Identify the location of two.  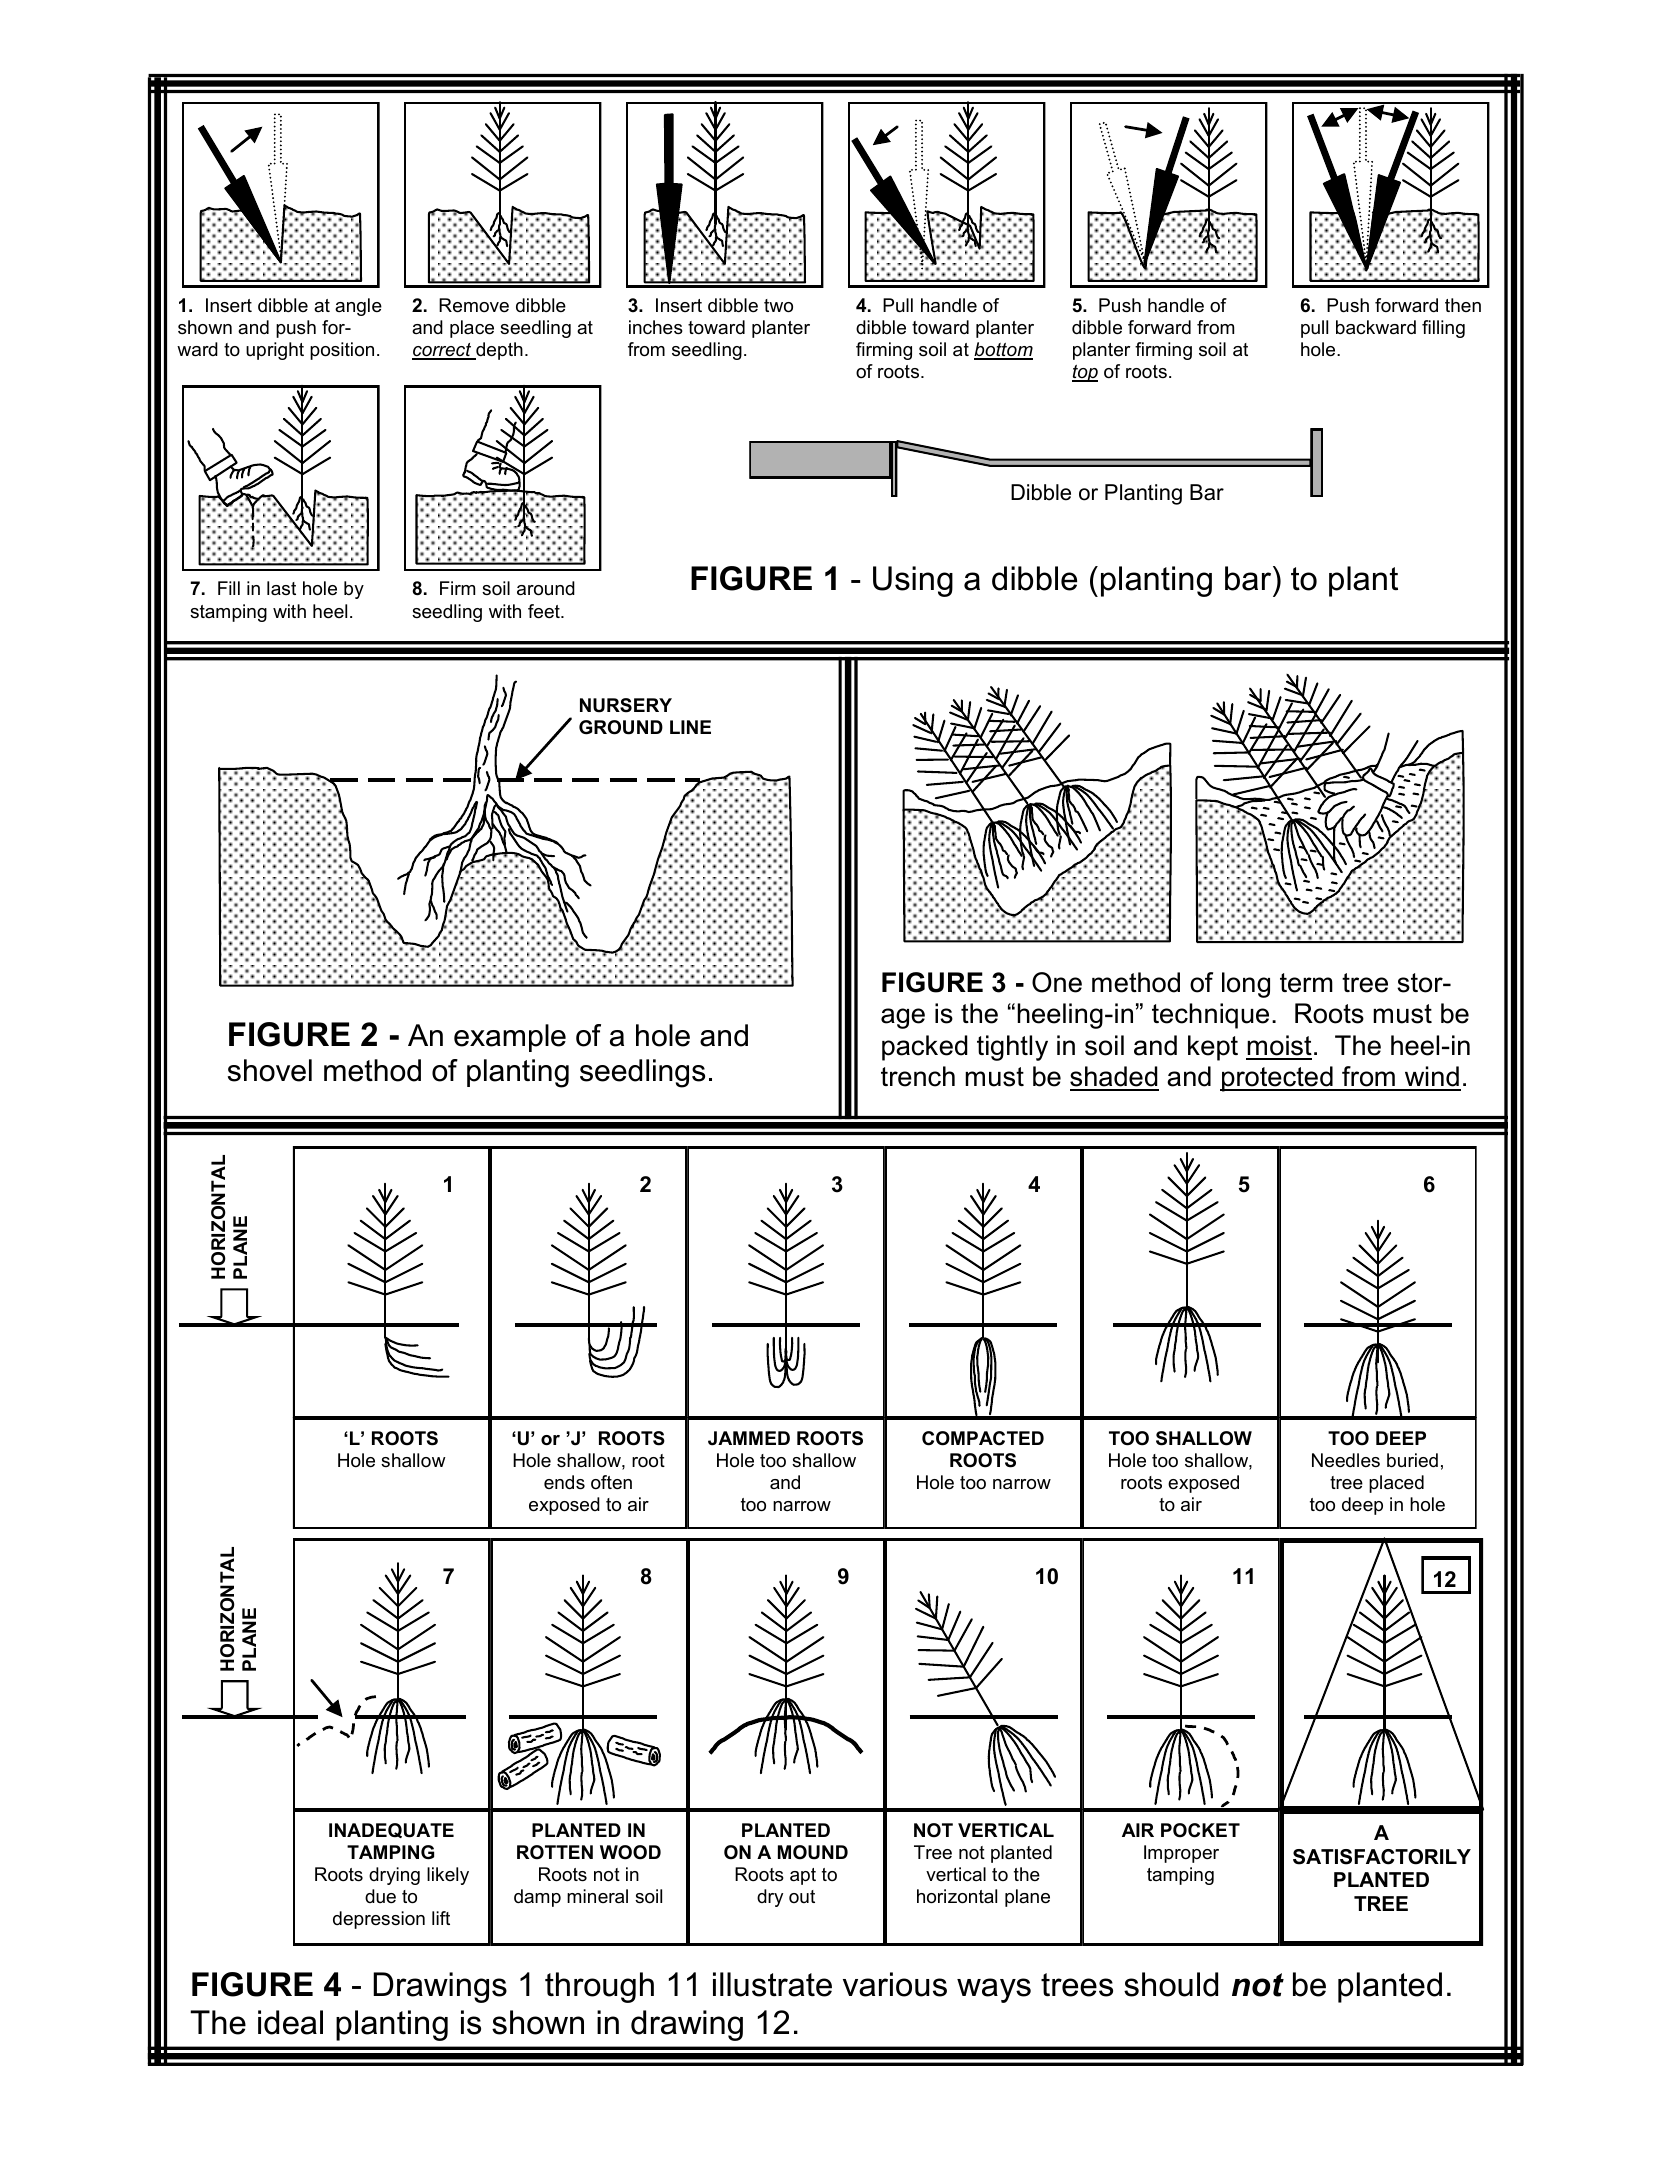
(778, 306).
